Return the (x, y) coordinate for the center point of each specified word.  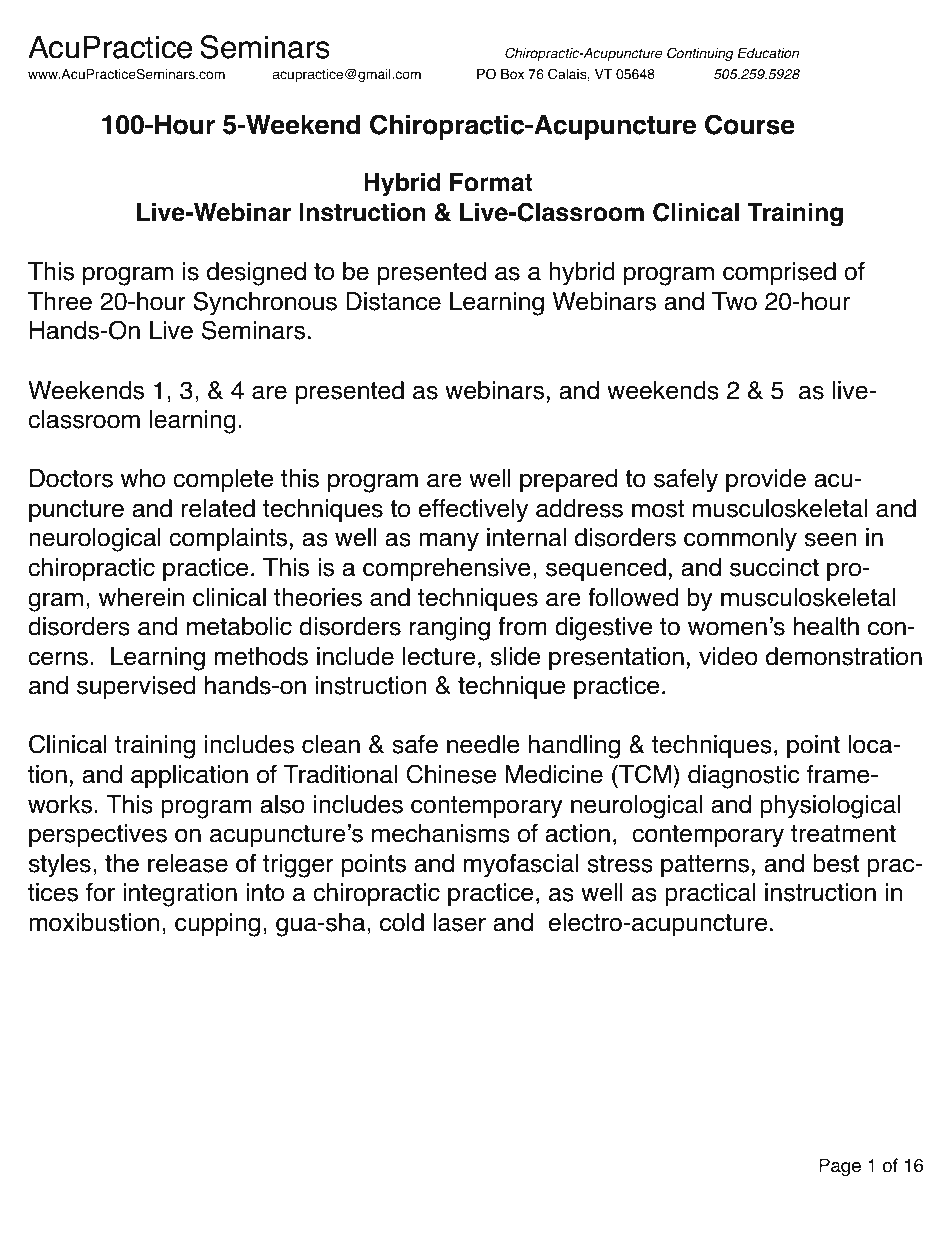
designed (256, 274)
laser (459, 922)
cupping (217, 925)
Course (750, 124)
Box (512, 74)
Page (840, 1167)
